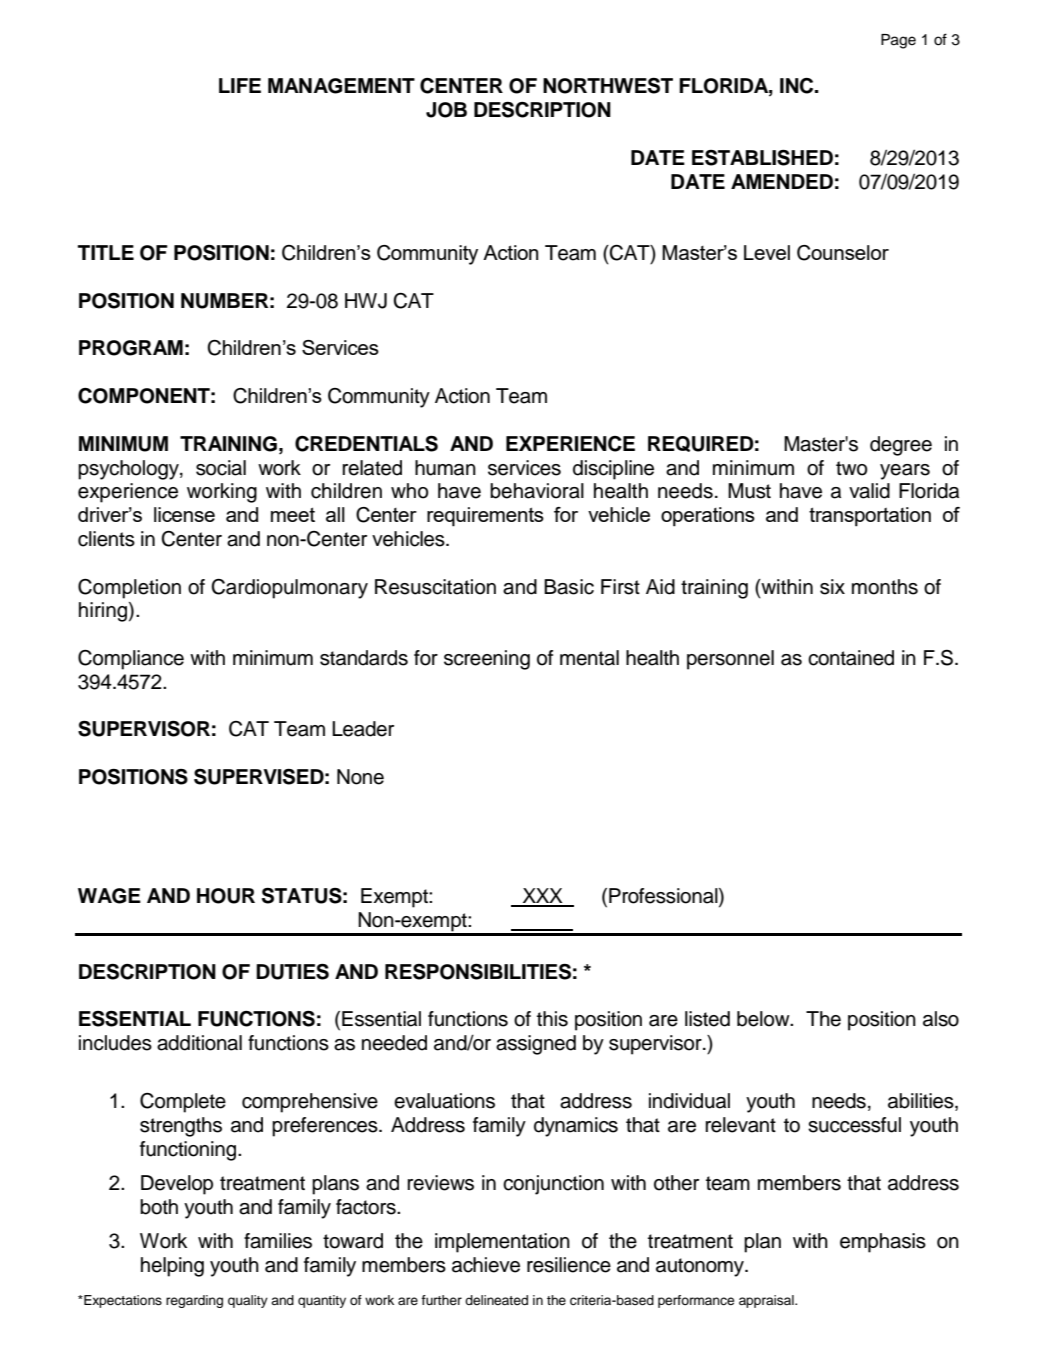 This page has width=1052, height=1362. Describe the element at coordinates (851, 468) in the page. I see `two` at that location.
